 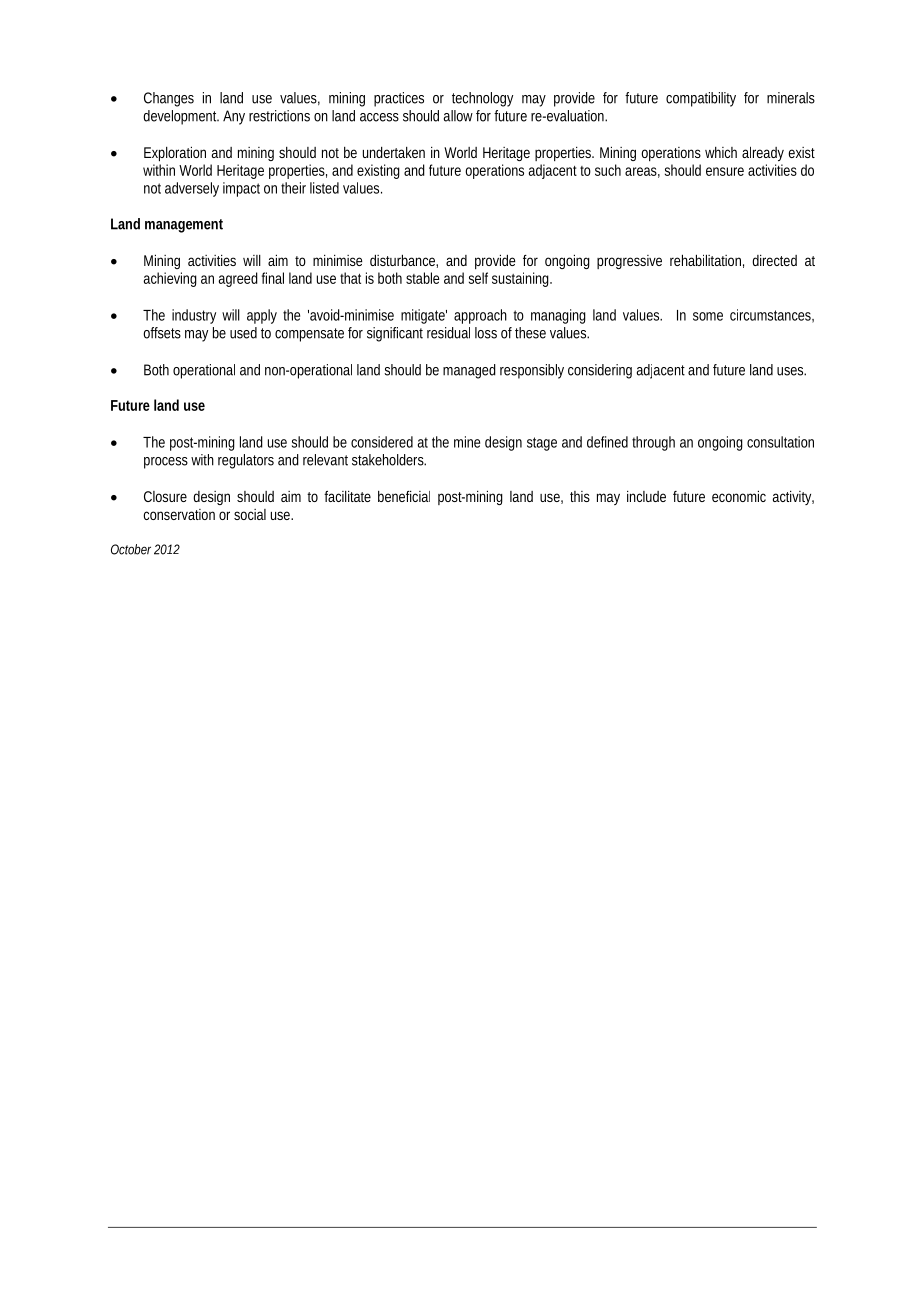 What do you see at coordinates (701, 99) in the screenshot?
I see `compatibility` at bounding box center [701, 99].
